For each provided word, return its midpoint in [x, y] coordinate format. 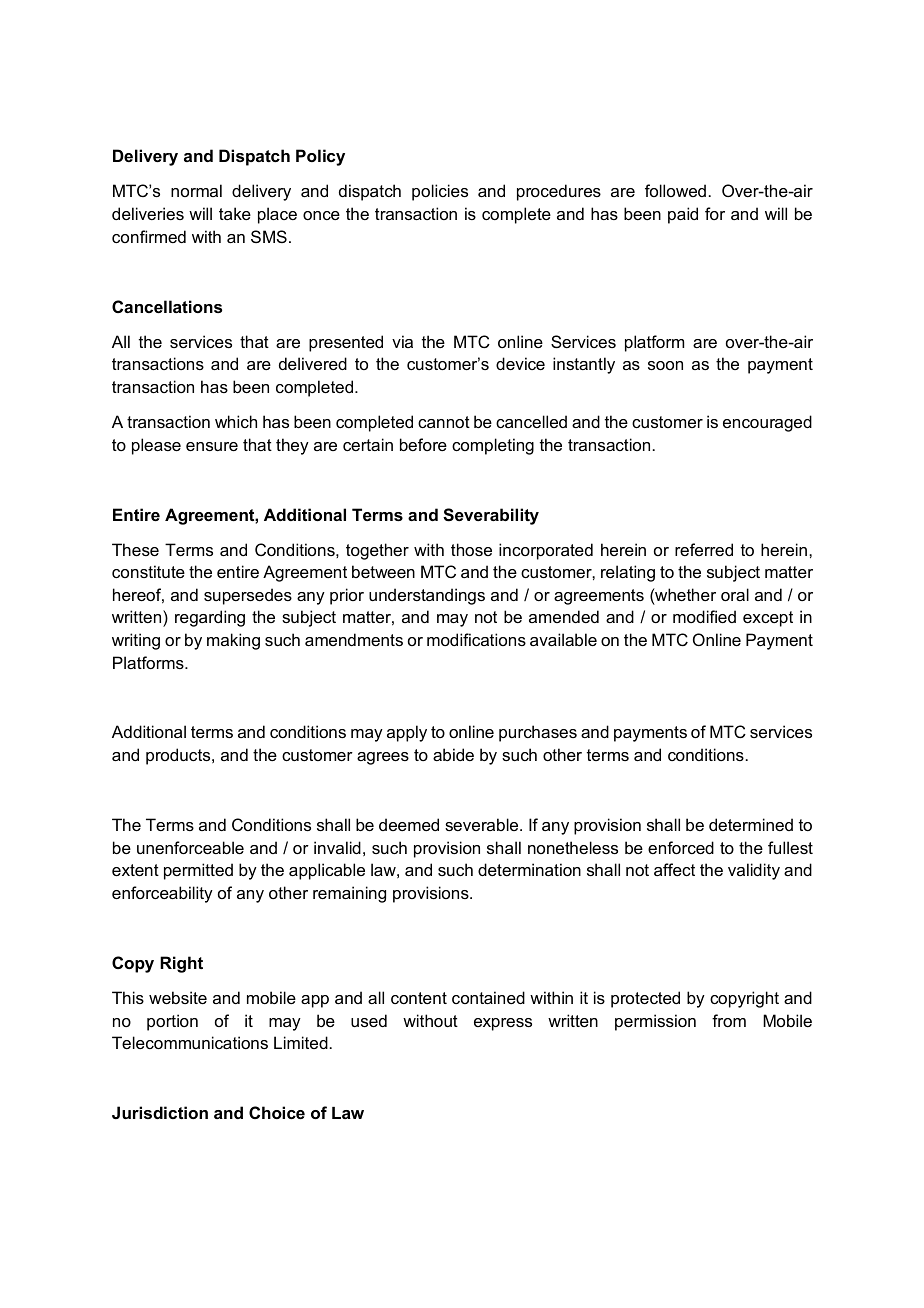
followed [675, 190]
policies [440, 192]
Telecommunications [190, 1042]
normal [196, 190]
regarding [210, 618]
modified [704, 616]
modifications [476, 639]
